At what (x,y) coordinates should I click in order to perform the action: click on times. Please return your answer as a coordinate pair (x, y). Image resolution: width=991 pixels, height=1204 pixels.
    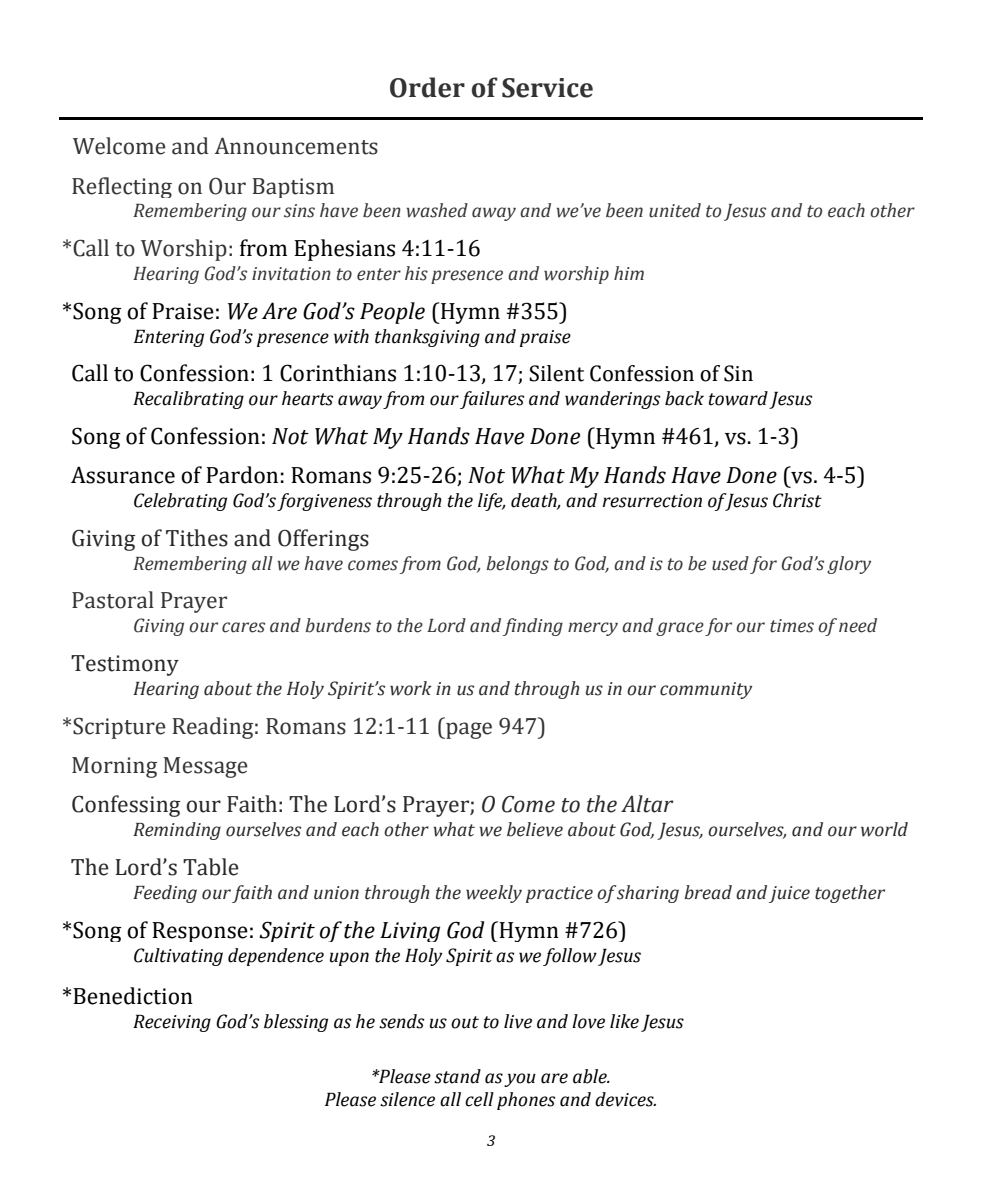
    Looking at the image, I should click on (792, 626).
